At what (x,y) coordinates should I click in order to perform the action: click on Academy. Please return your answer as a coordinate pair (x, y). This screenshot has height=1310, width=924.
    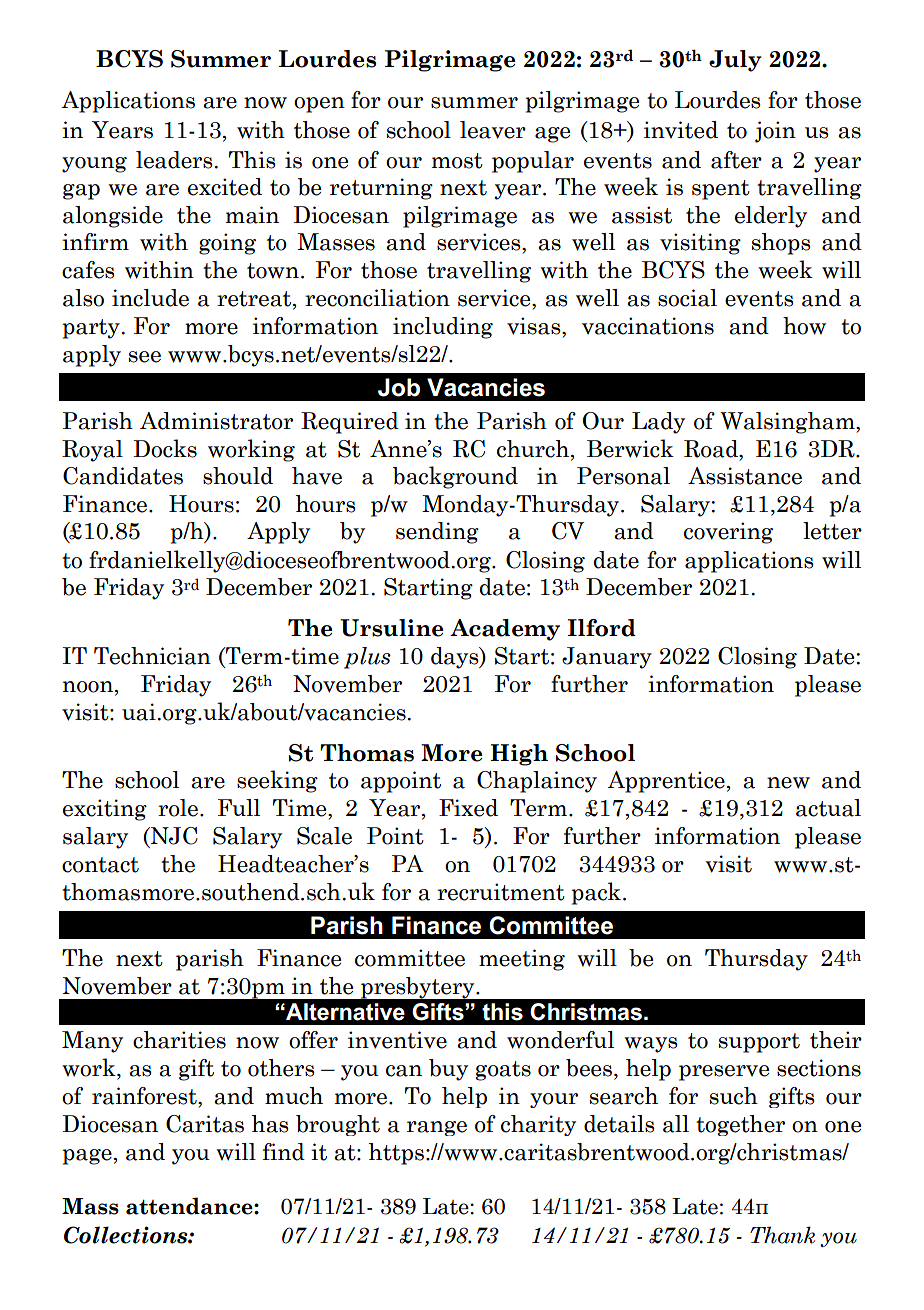
    Looking at the image, I should click on (505, 630).
